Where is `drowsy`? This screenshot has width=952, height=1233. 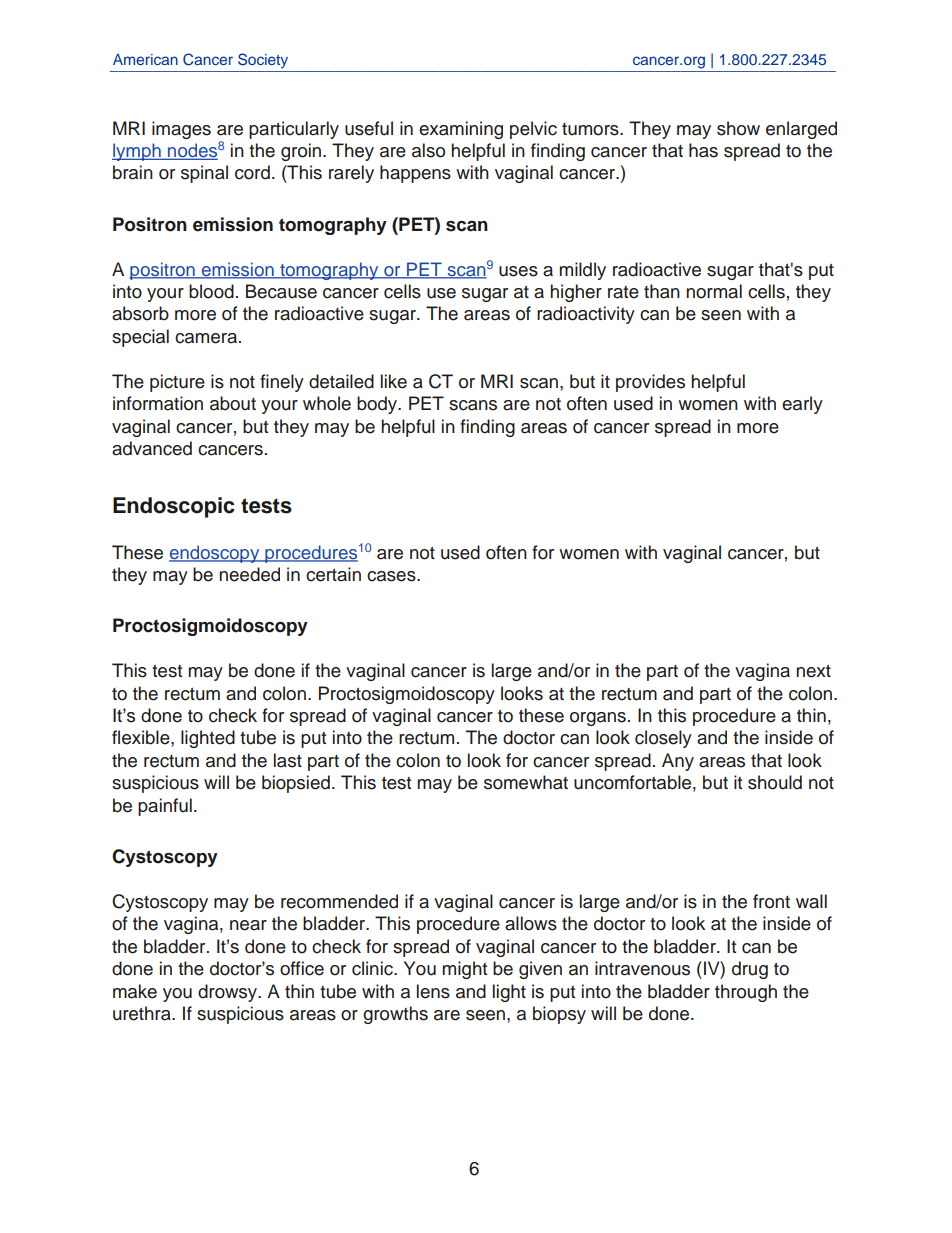
drowsy is located at coordinates (228, 993).
